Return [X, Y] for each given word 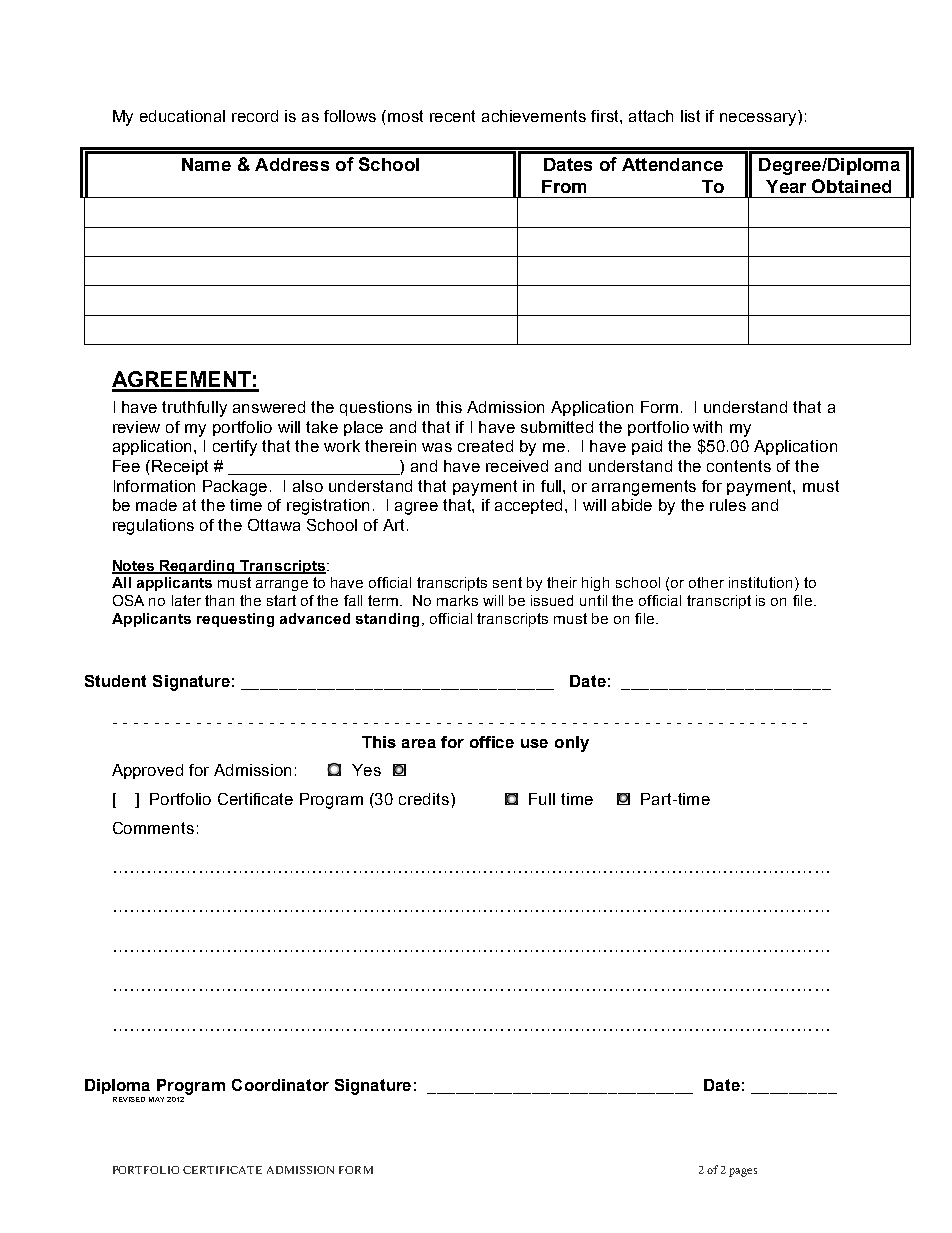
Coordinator [280, 1085]
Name [206, 164]
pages [743, 1172]
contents [739, 466]
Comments [153, 828]
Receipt [180, 467]
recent [452, 116]
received [517, 466]
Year [786, 186]
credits [424, 799]
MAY [156, 1099]
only [572, 744]
